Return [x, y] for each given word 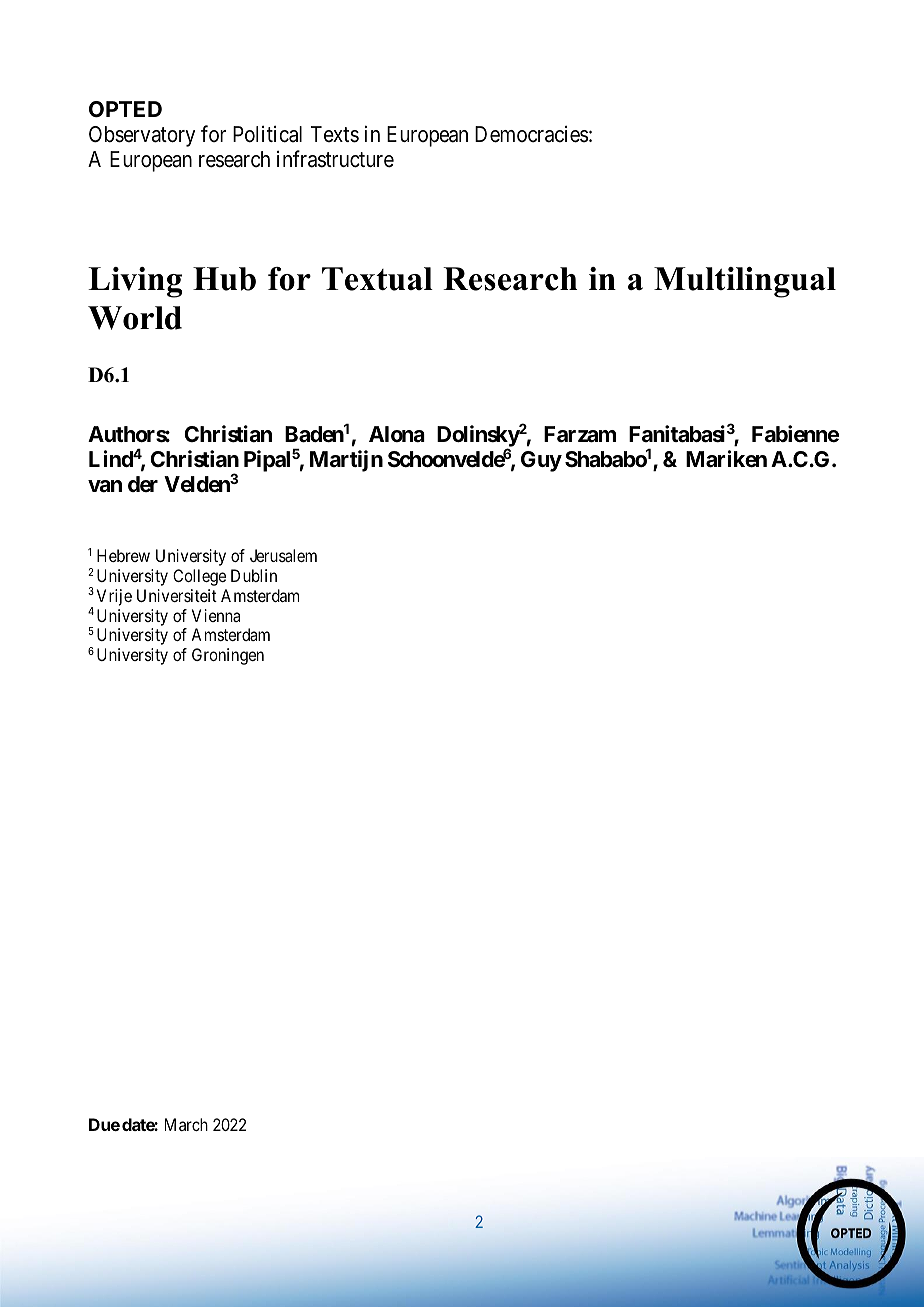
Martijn [346, 461]
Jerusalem [283, 555]
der [143, 484]
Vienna [216, 615]
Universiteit [177, 595]
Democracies [531, 134]
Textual [377, 279]
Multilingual [745, 282]
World [135, 318]
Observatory [142, 136]
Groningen [228, 656]
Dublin [254, 575]
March [186, 1124]
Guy [541, 461]
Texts [335, 134]
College [199, 577]
